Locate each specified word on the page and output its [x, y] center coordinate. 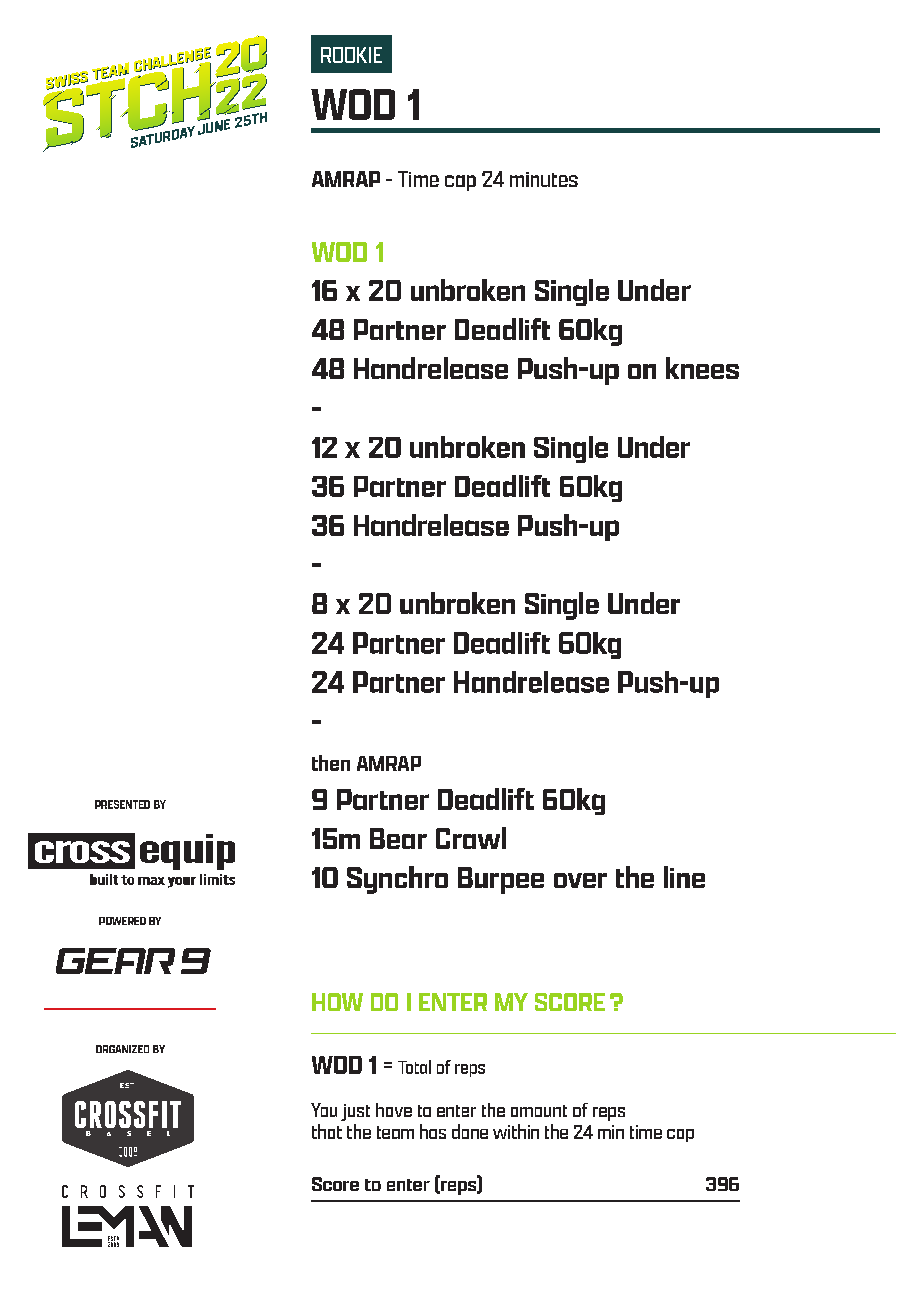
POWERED [122, 921]
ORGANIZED [122, 1049]
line [684, 877]
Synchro [397, 880]
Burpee [501, 880]
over [580, 880]
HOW [337, 1002]
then [331, 763]
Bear [398, 838]
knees [702, 368]
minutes [544, 179]
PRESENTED [122, 804]
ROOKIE [351, 55]
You [324, 1110]
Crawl [471, 838]
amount [539, 1111]
